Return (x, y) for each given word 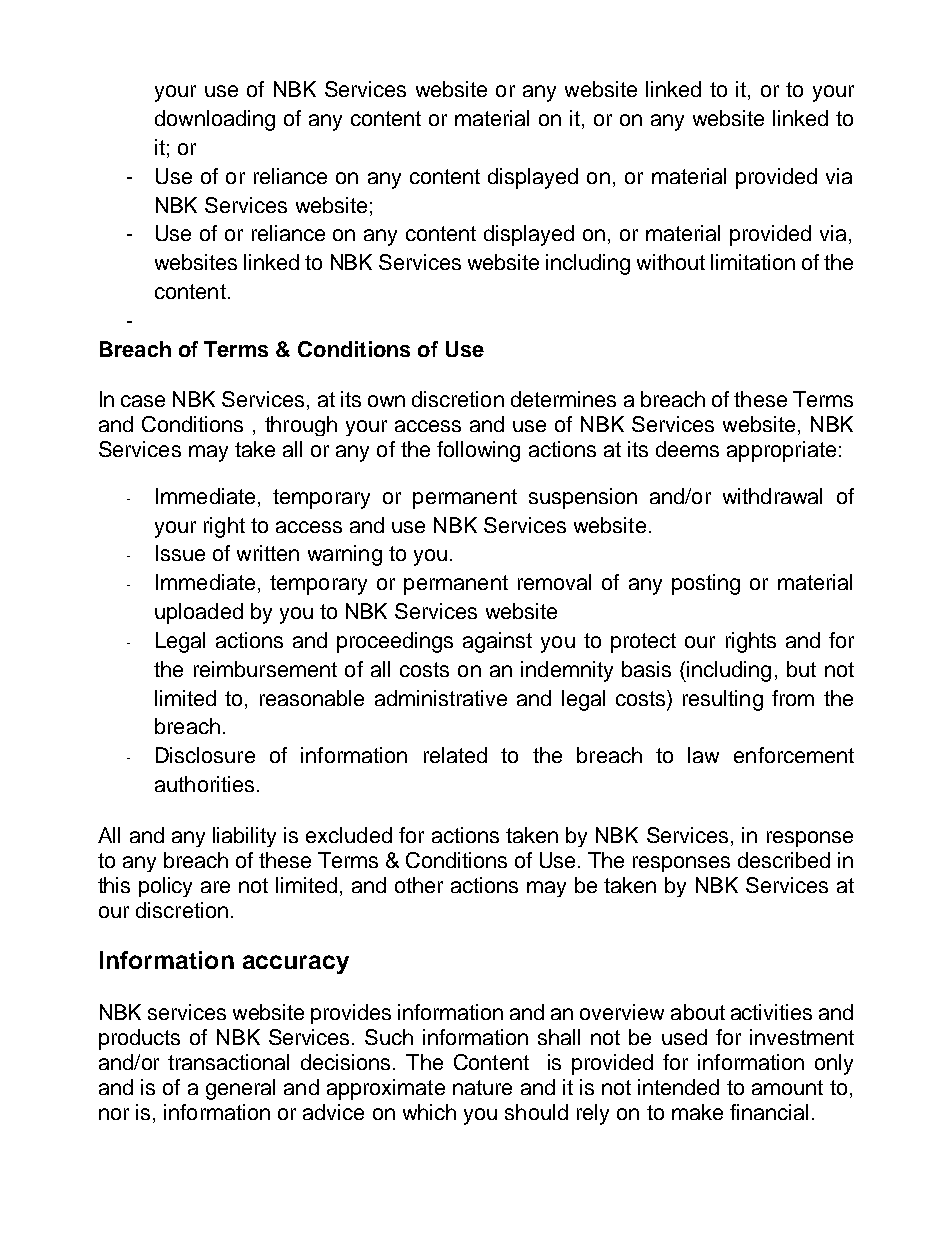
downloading (215, 120)
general (240, 1089)
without (671, 262)
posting (706, 584)
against (497, 642)
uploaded (199, 613)
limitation (753, 262)
